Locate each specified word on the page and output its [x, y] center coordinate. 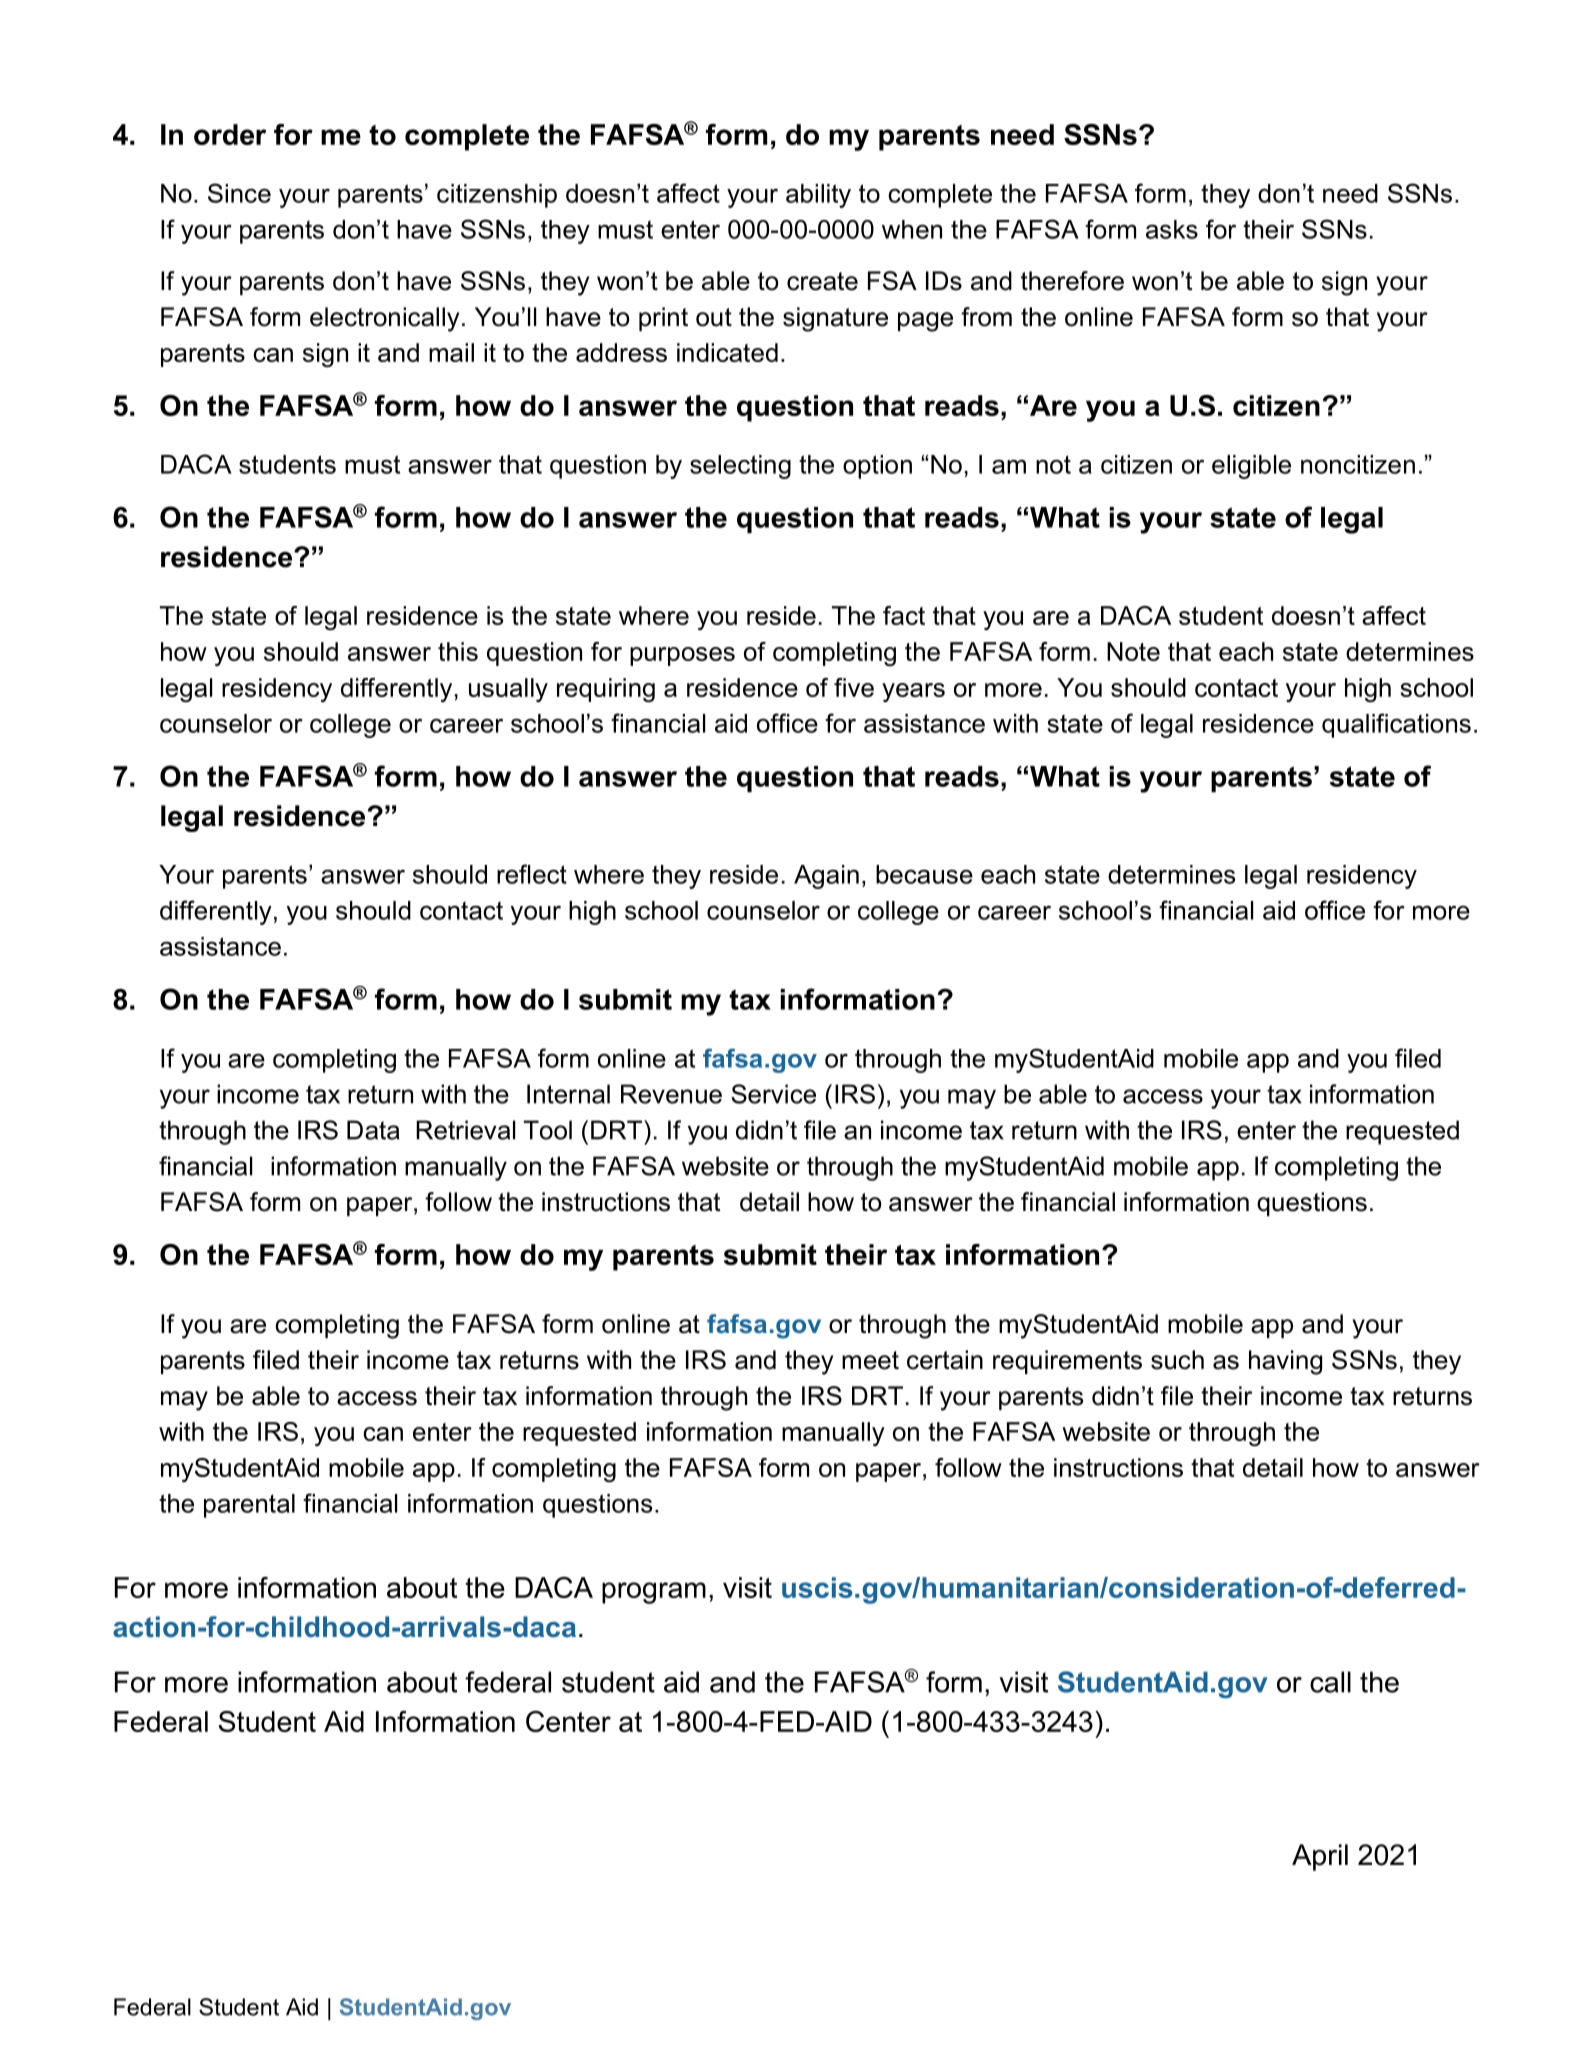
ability [818, 196]
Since [239, 193]
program [654, 1593]
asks [1172, 229]
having [1285, 1362]
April [1320, 1857]
